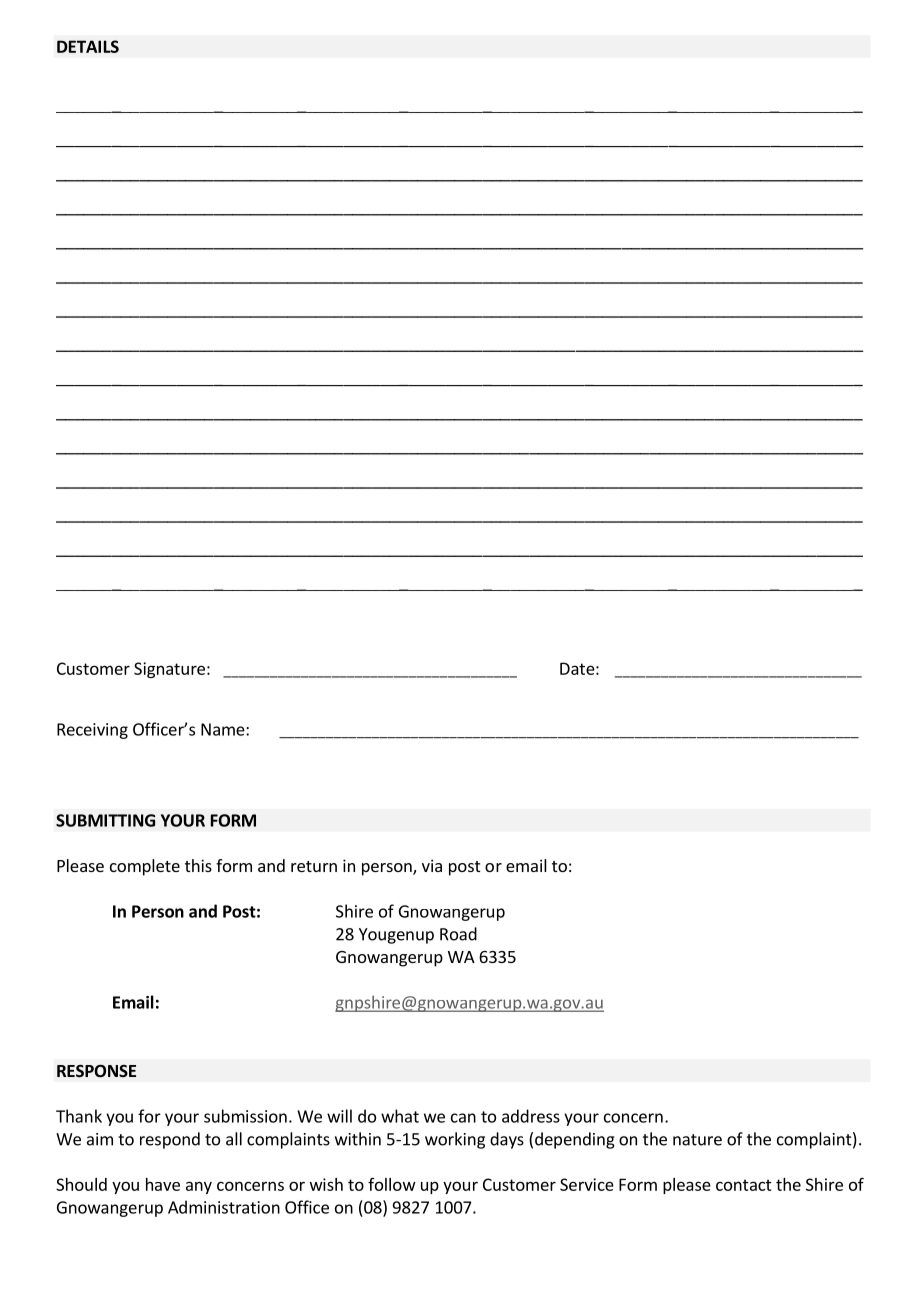 The image size is (924, 1308). I want to click on have, so click(163, 1184).
